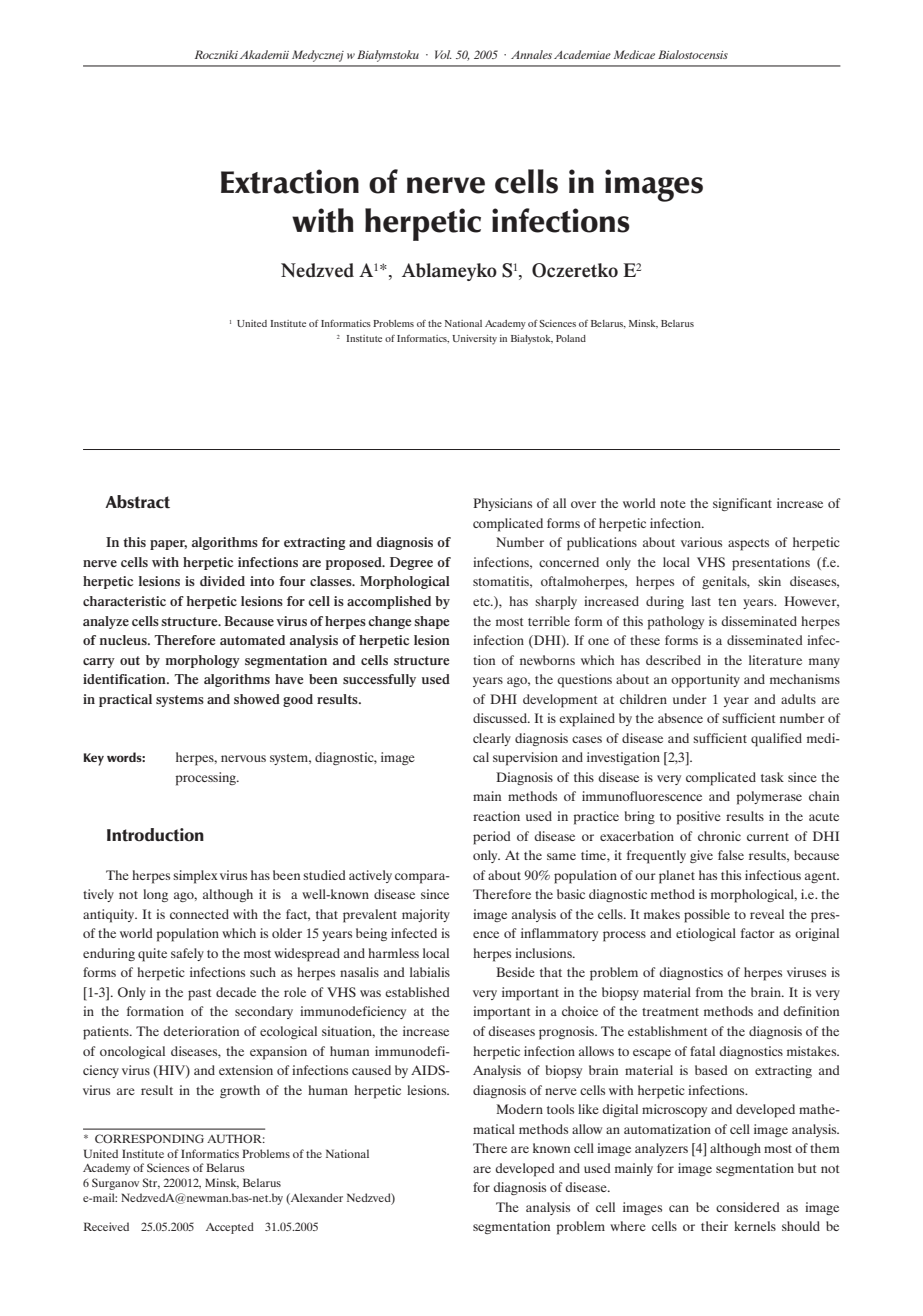  Describe the element at coordinates (195, 877) in the image. I see `simplex` at that location.
